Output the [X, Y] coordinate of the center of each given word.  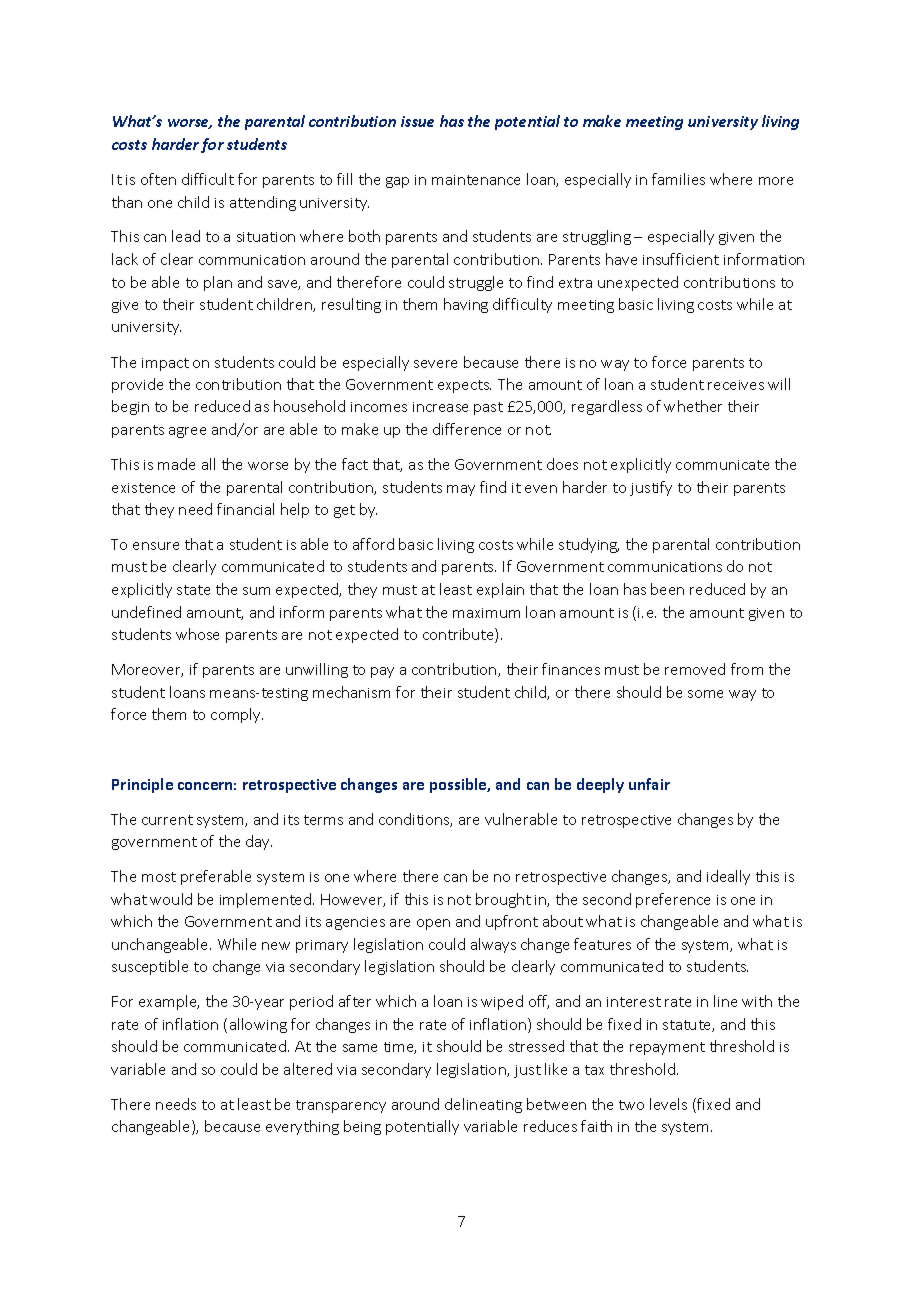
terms [323, 820]
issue [417, 121]
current [167, 820]
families [678, 179]
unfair [649, 784]
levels [668, 1104]
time [400, 1048]
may [461, 490]
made [176, 464]
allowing [258, 1025]
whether [693, 406]
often [158, 179]
